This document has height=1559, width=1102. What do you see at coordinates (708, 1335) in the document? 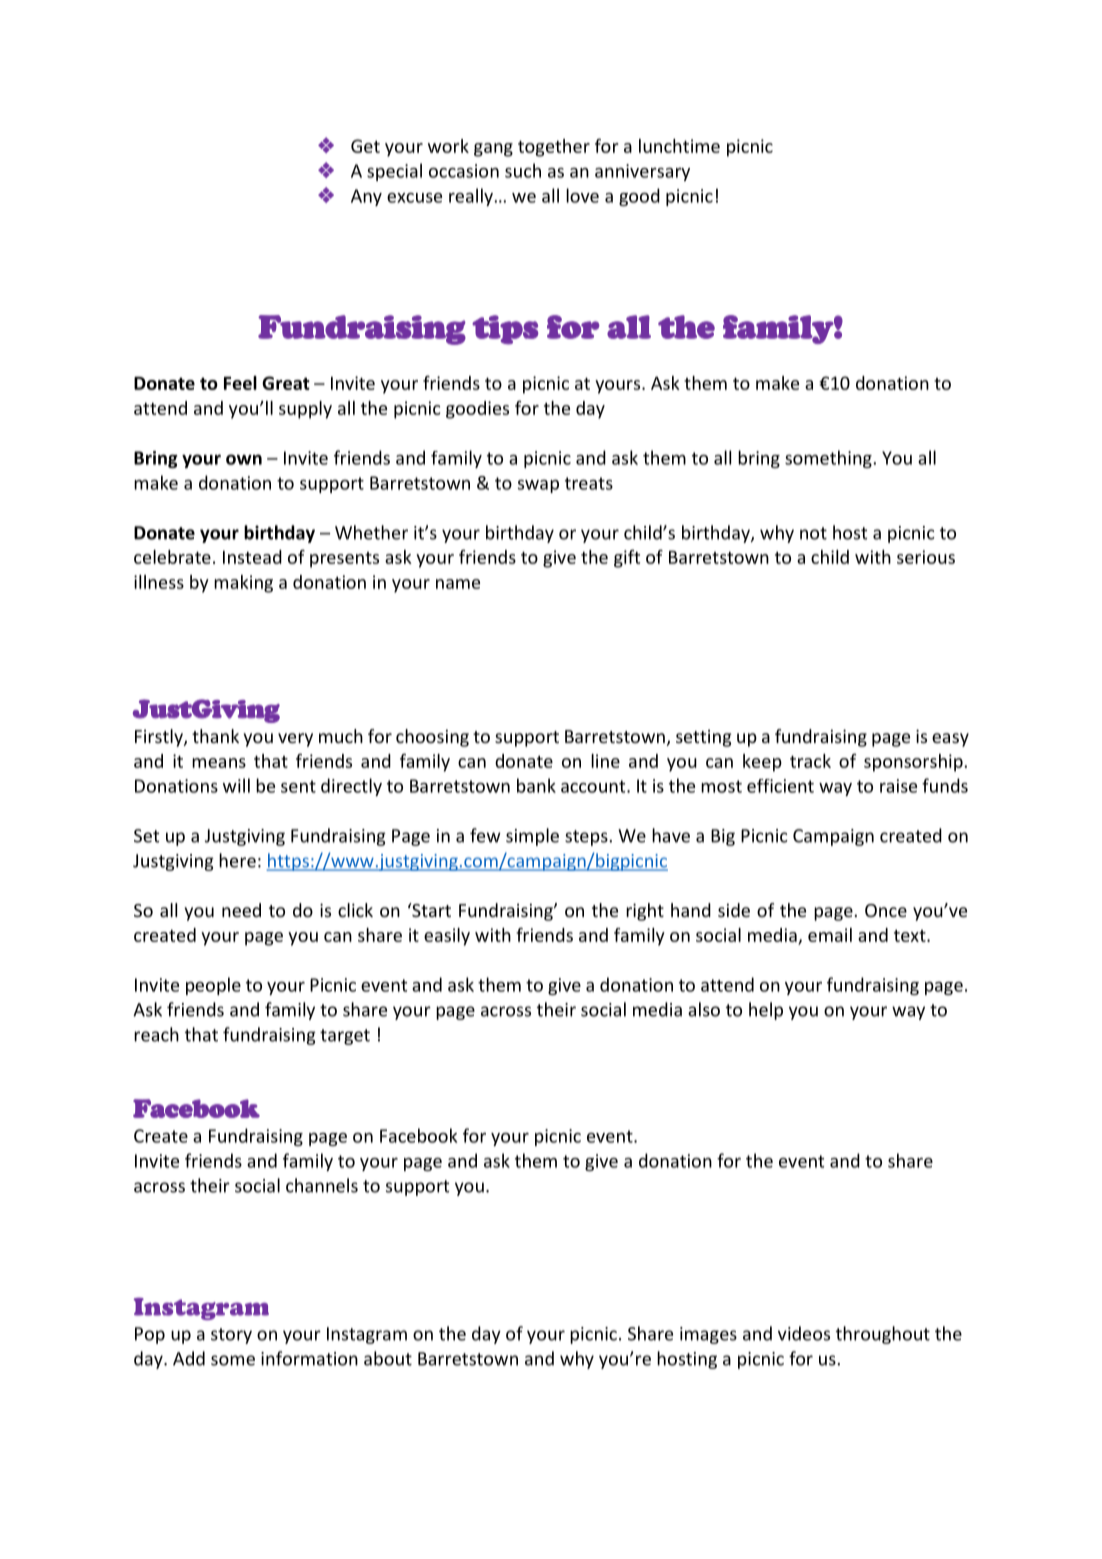
I see `images` at bounding box center [708, 1335].
